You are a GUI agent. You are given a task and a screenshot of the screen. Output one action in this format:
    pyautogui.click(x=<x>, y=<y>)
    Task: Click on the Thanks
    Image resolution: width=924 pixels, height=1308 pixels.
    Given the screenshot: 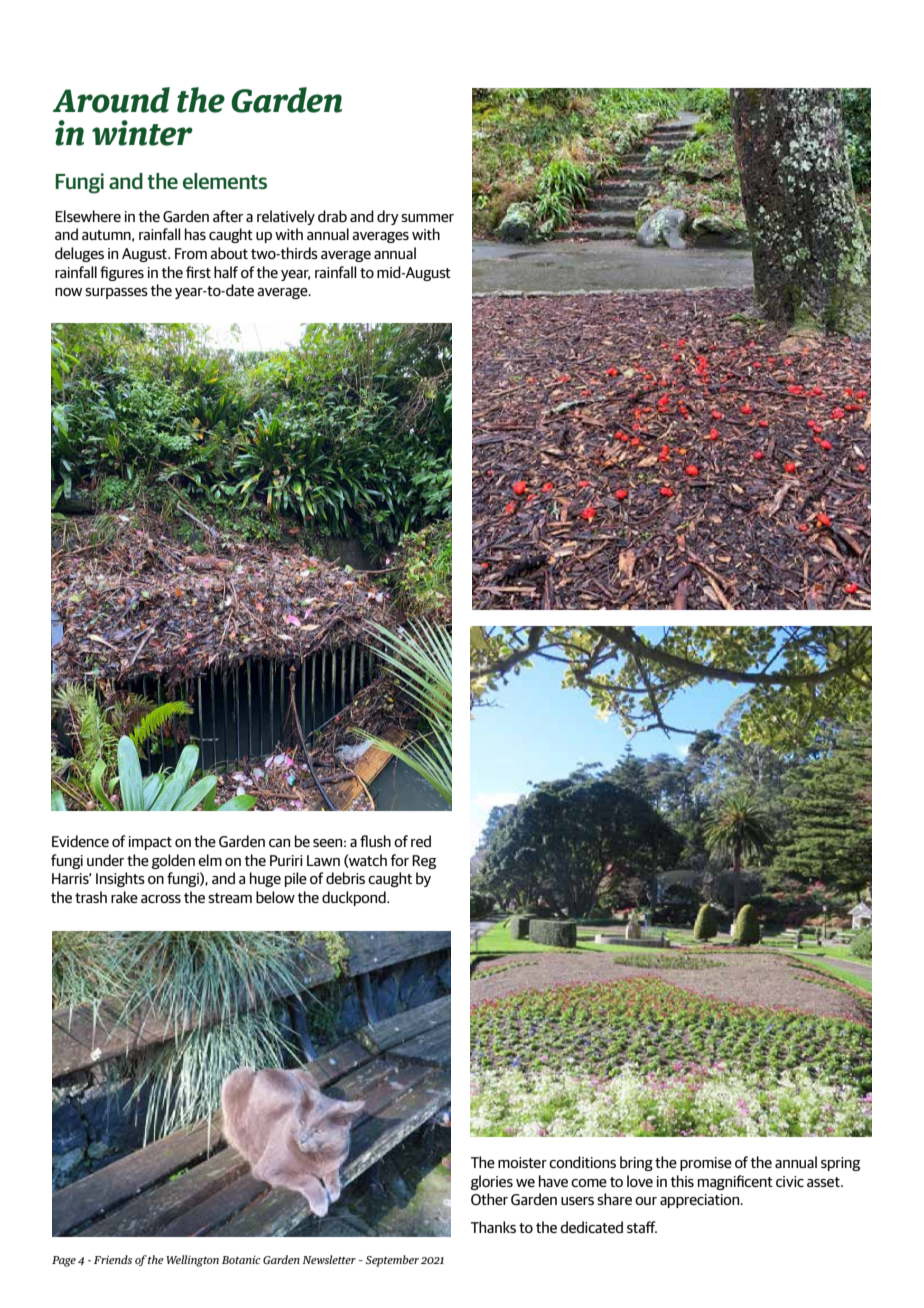 What is the action you would take?
    pyautogui.click(x=493, y=1227)
